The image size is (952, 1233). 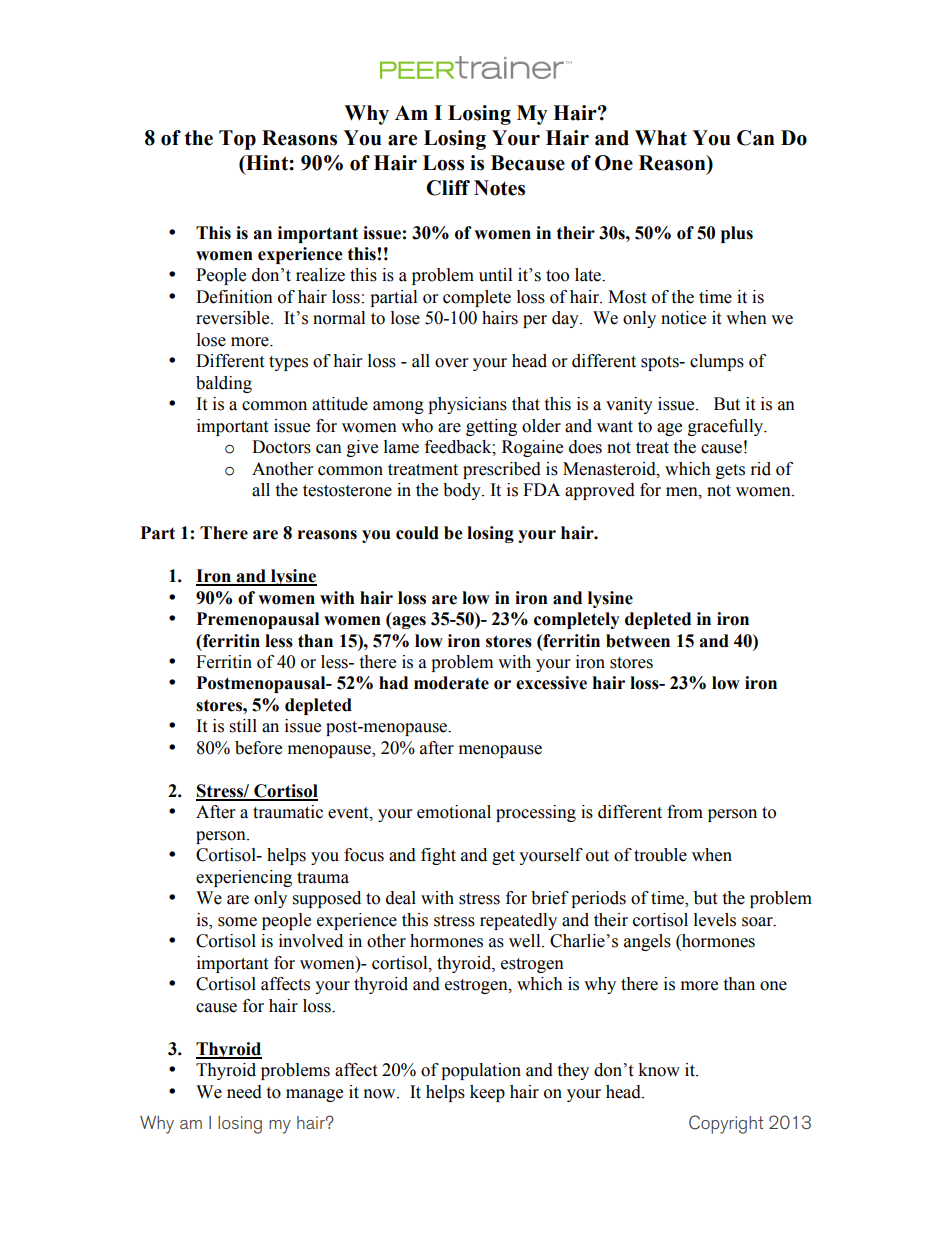 What do you see at coordinates (499, 188) in the screenshot?
I see `Notes` at bounding box center [499, 188].
